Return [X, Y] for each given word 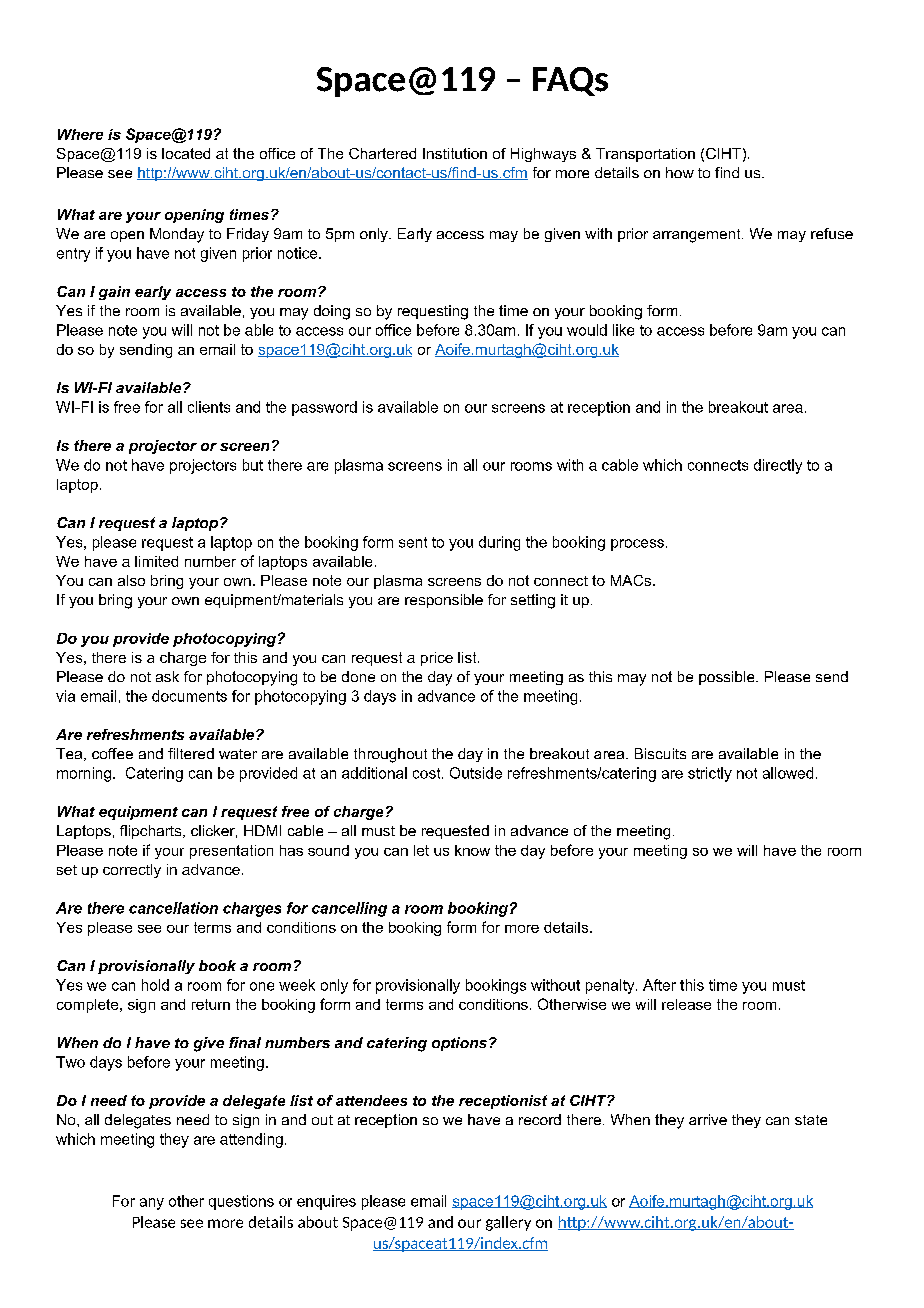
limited [156, 561]
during [499, 543]
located [186, 153]
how [680, 172]
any [152, 1204]
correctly [132, 871]
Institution [455, 153]
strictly [710, 774]
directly [778, 466]
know [472, 850]
